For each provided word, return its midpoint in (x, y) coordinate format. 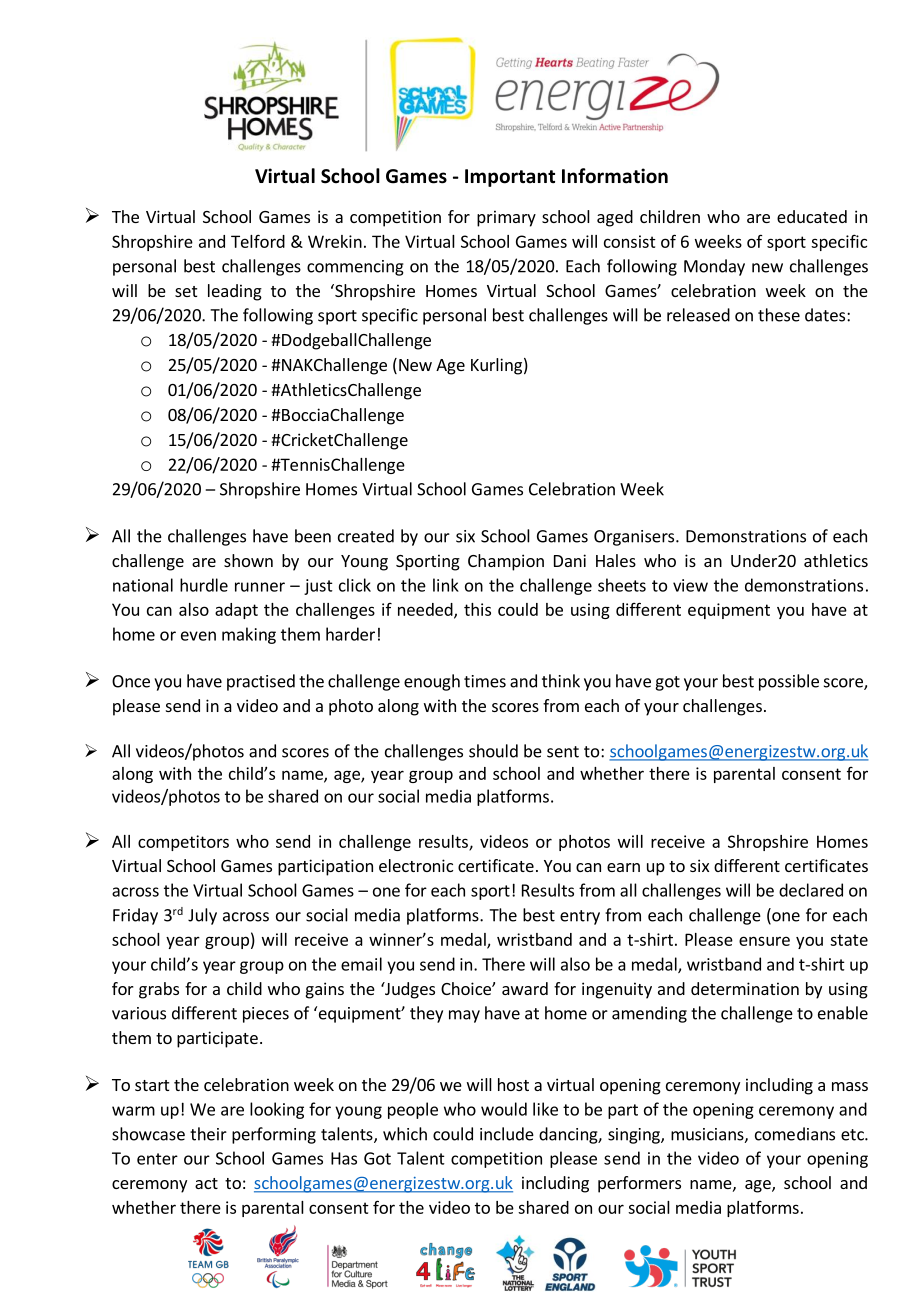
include (507, 1134)
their (208, 1134)
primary (506, 218)
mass (850, 1086)
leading (235, 292)
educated (812, 216)
